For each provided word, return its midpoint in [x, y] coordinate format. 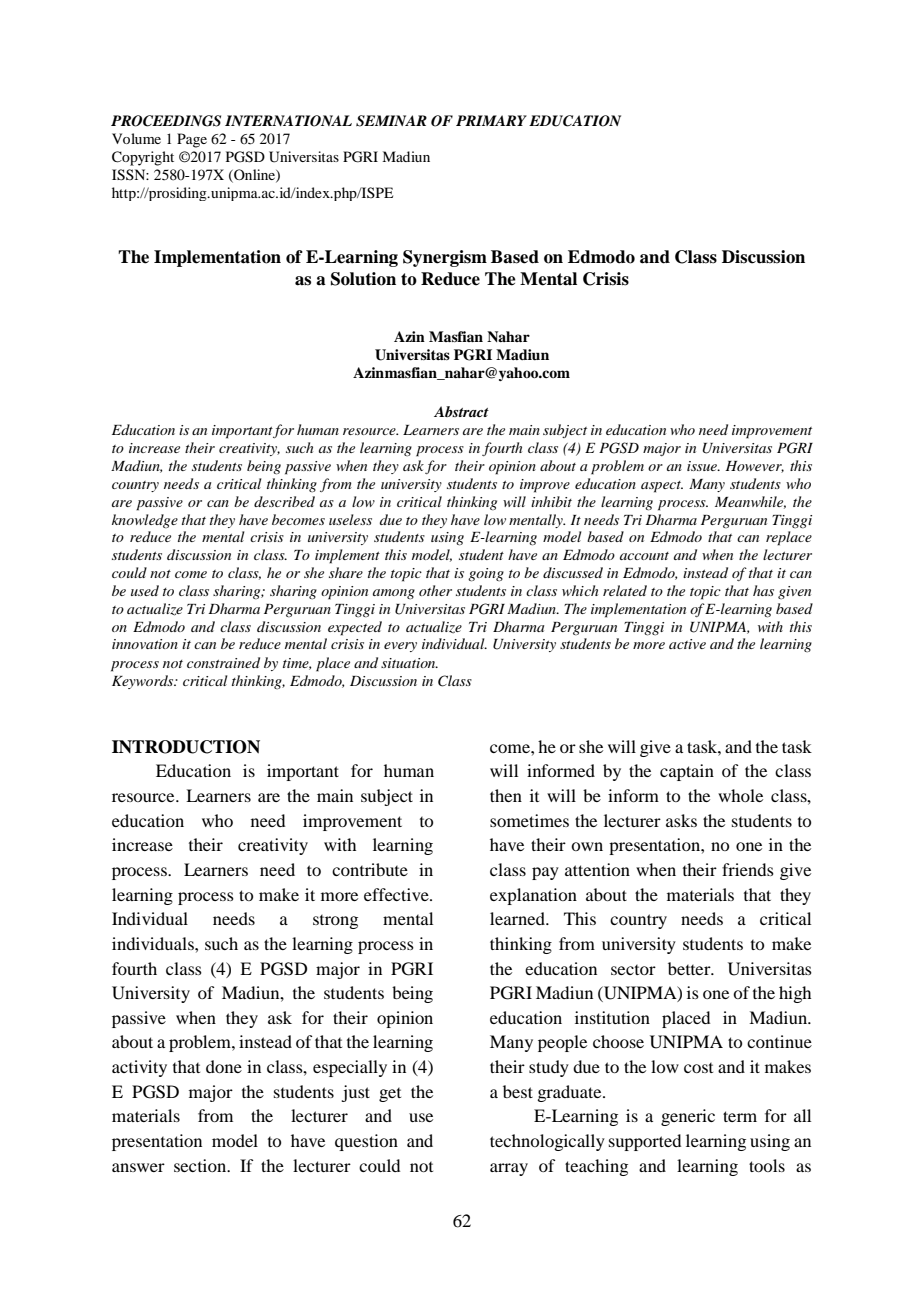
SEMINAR [391, 121]
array [509, 1169]
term [740, 1116]
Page [192, 140]
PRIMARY [491, 120]
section [201, 1165]
